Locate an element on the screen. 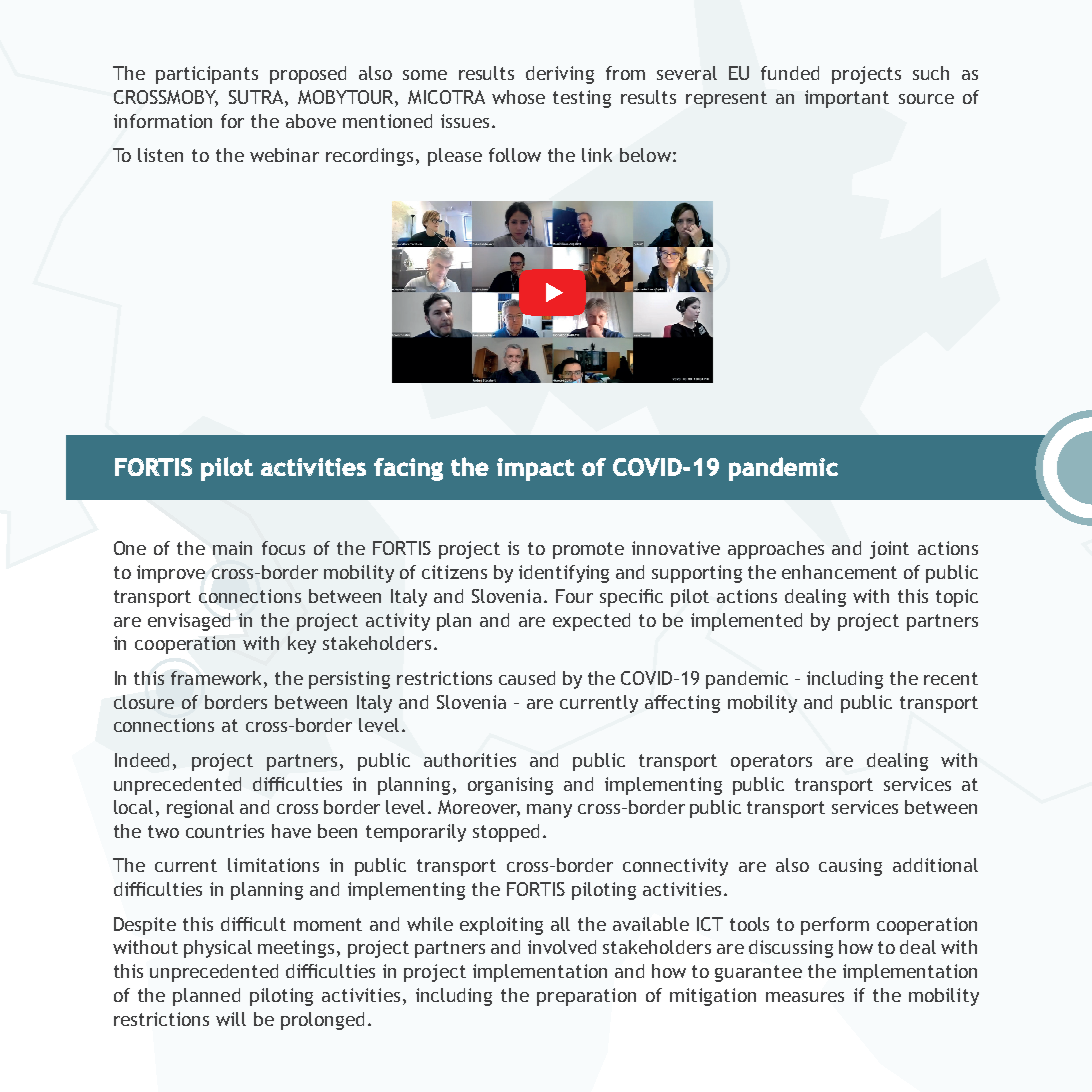  operators is located at coordinates (771, 762).
